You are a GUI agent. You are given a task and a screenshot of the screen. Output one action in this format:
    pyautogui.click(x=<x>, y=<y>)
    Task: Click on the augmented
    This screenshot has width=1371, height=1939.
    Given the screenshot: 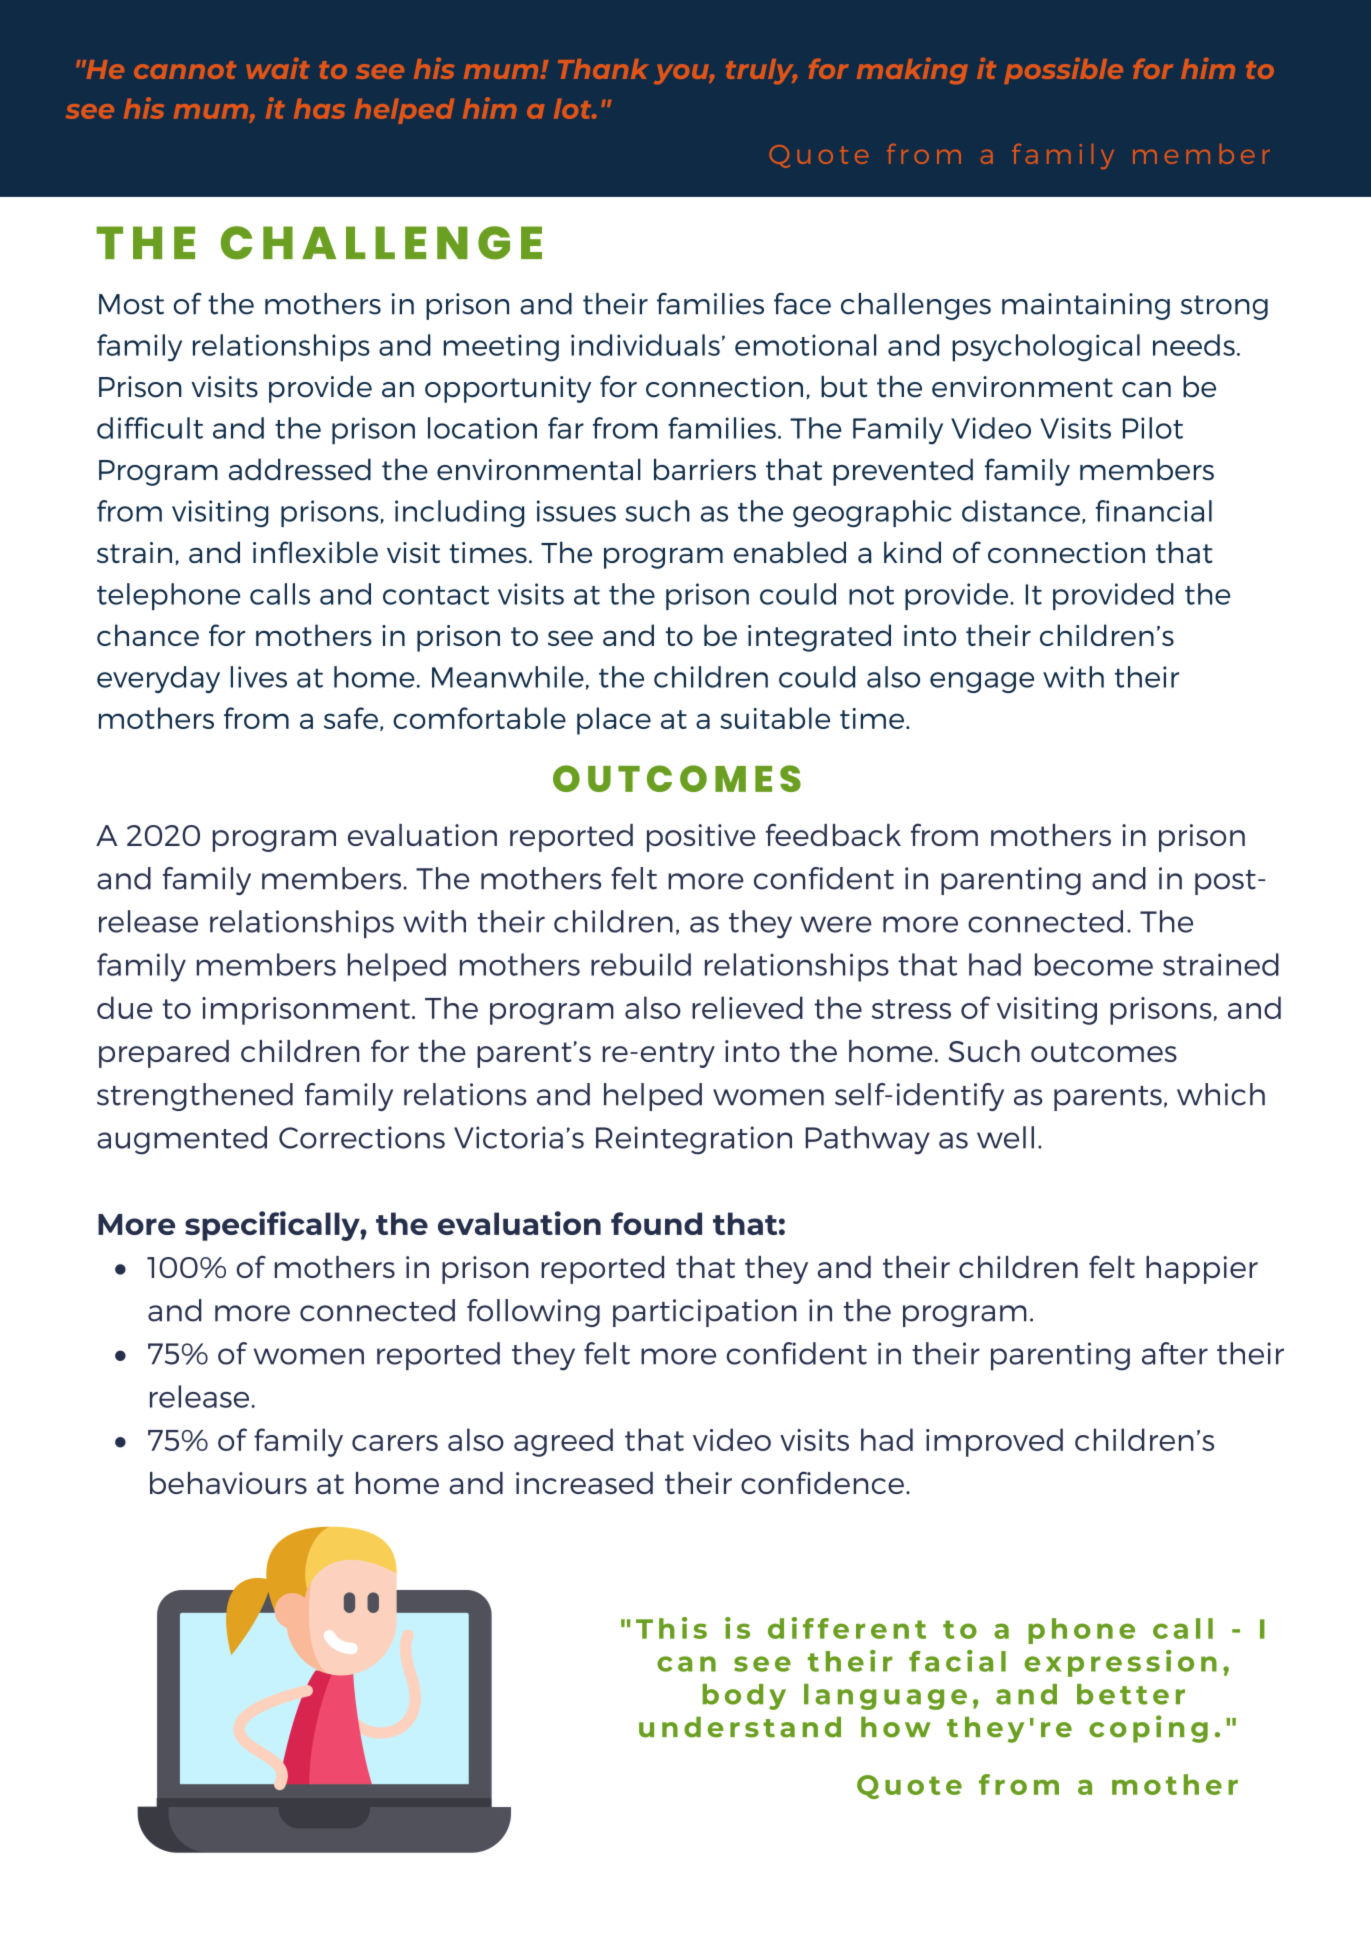 What is the action you would take?
    pyautogui.click(x=182, y=1140)
